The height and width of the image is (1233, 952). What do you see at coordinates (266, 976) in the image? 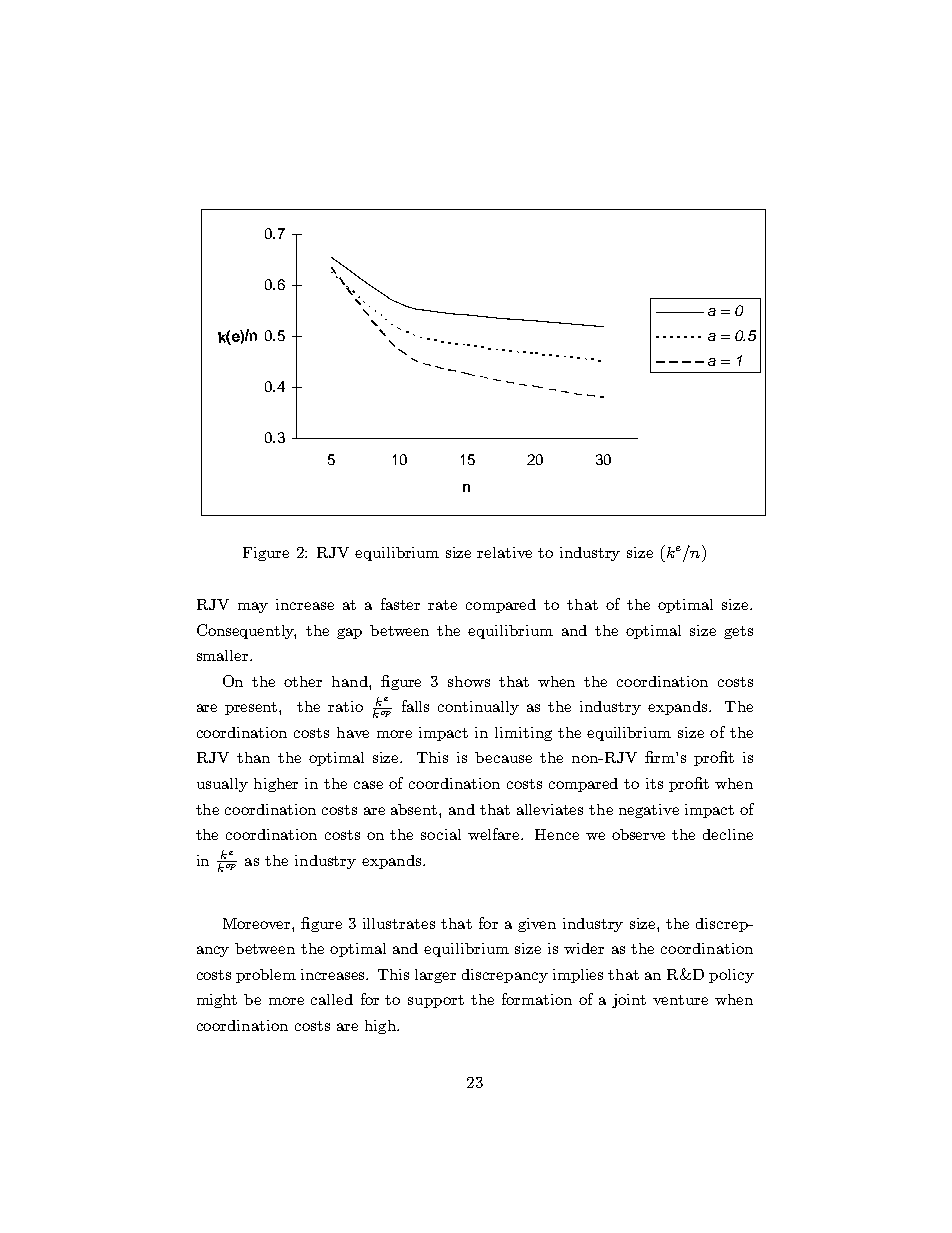
I see `problem` at bounding box center [266, 976].
